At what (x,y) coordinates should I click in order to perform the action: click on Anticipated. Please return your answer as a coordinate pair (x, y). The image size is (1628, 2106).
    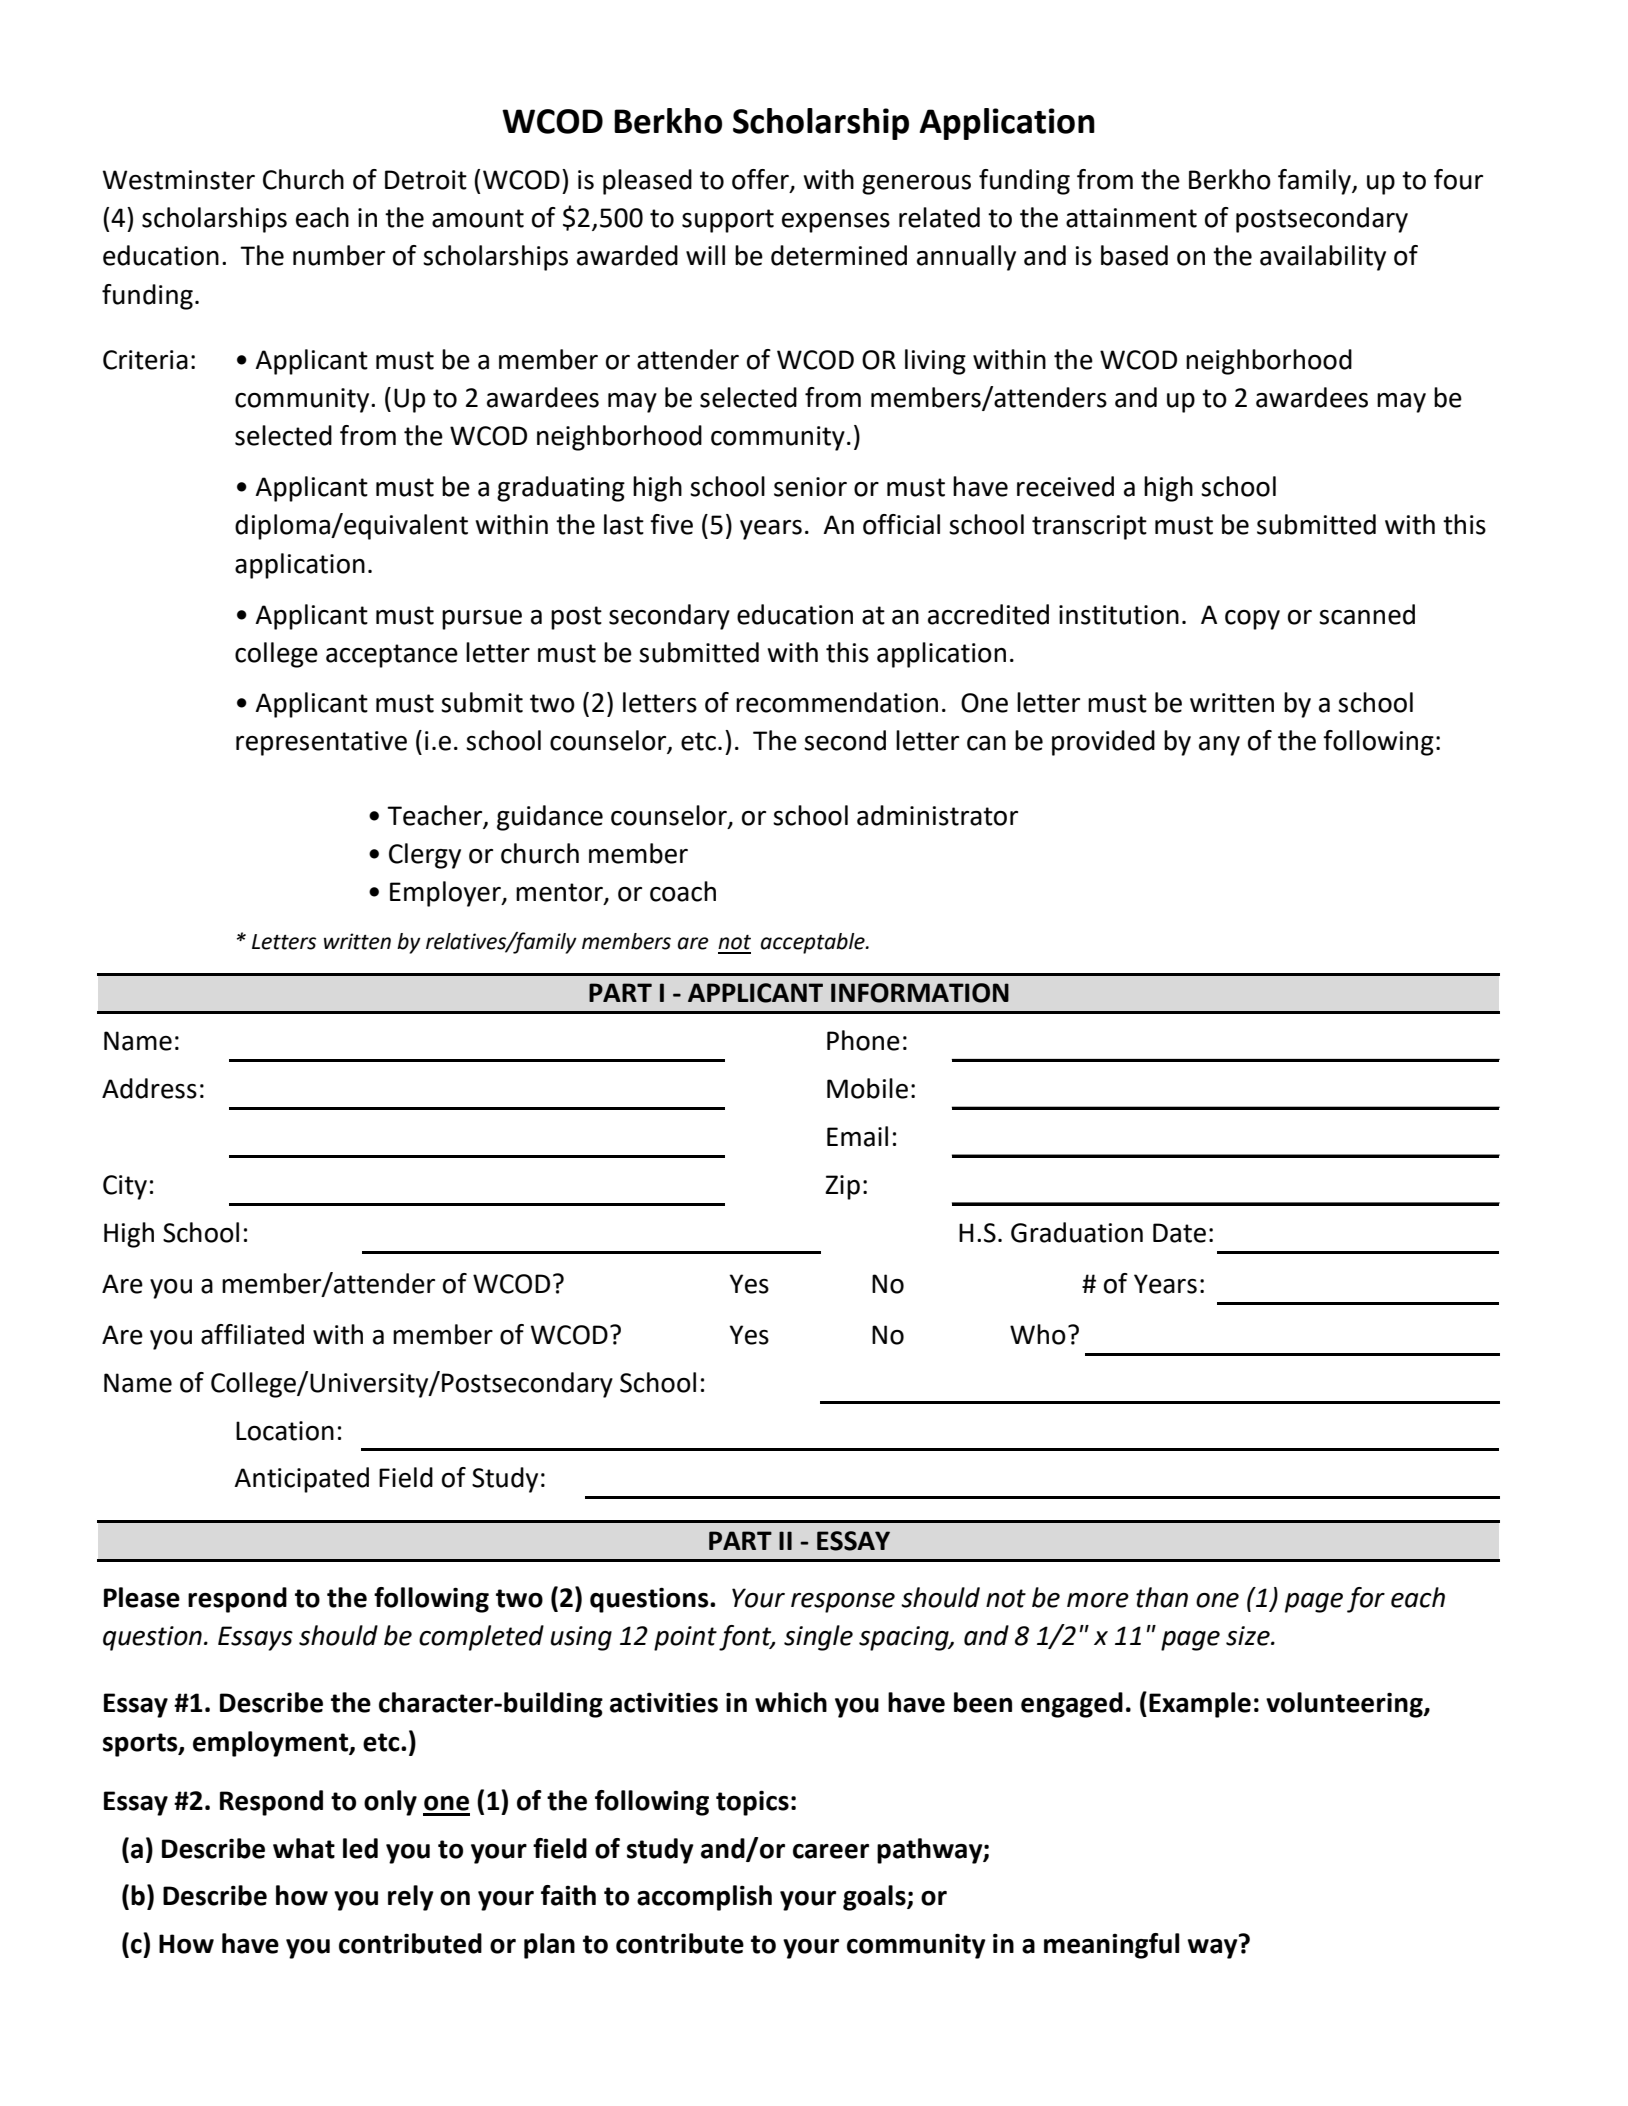
    Looking at the image, I should click on (301, 1480).
